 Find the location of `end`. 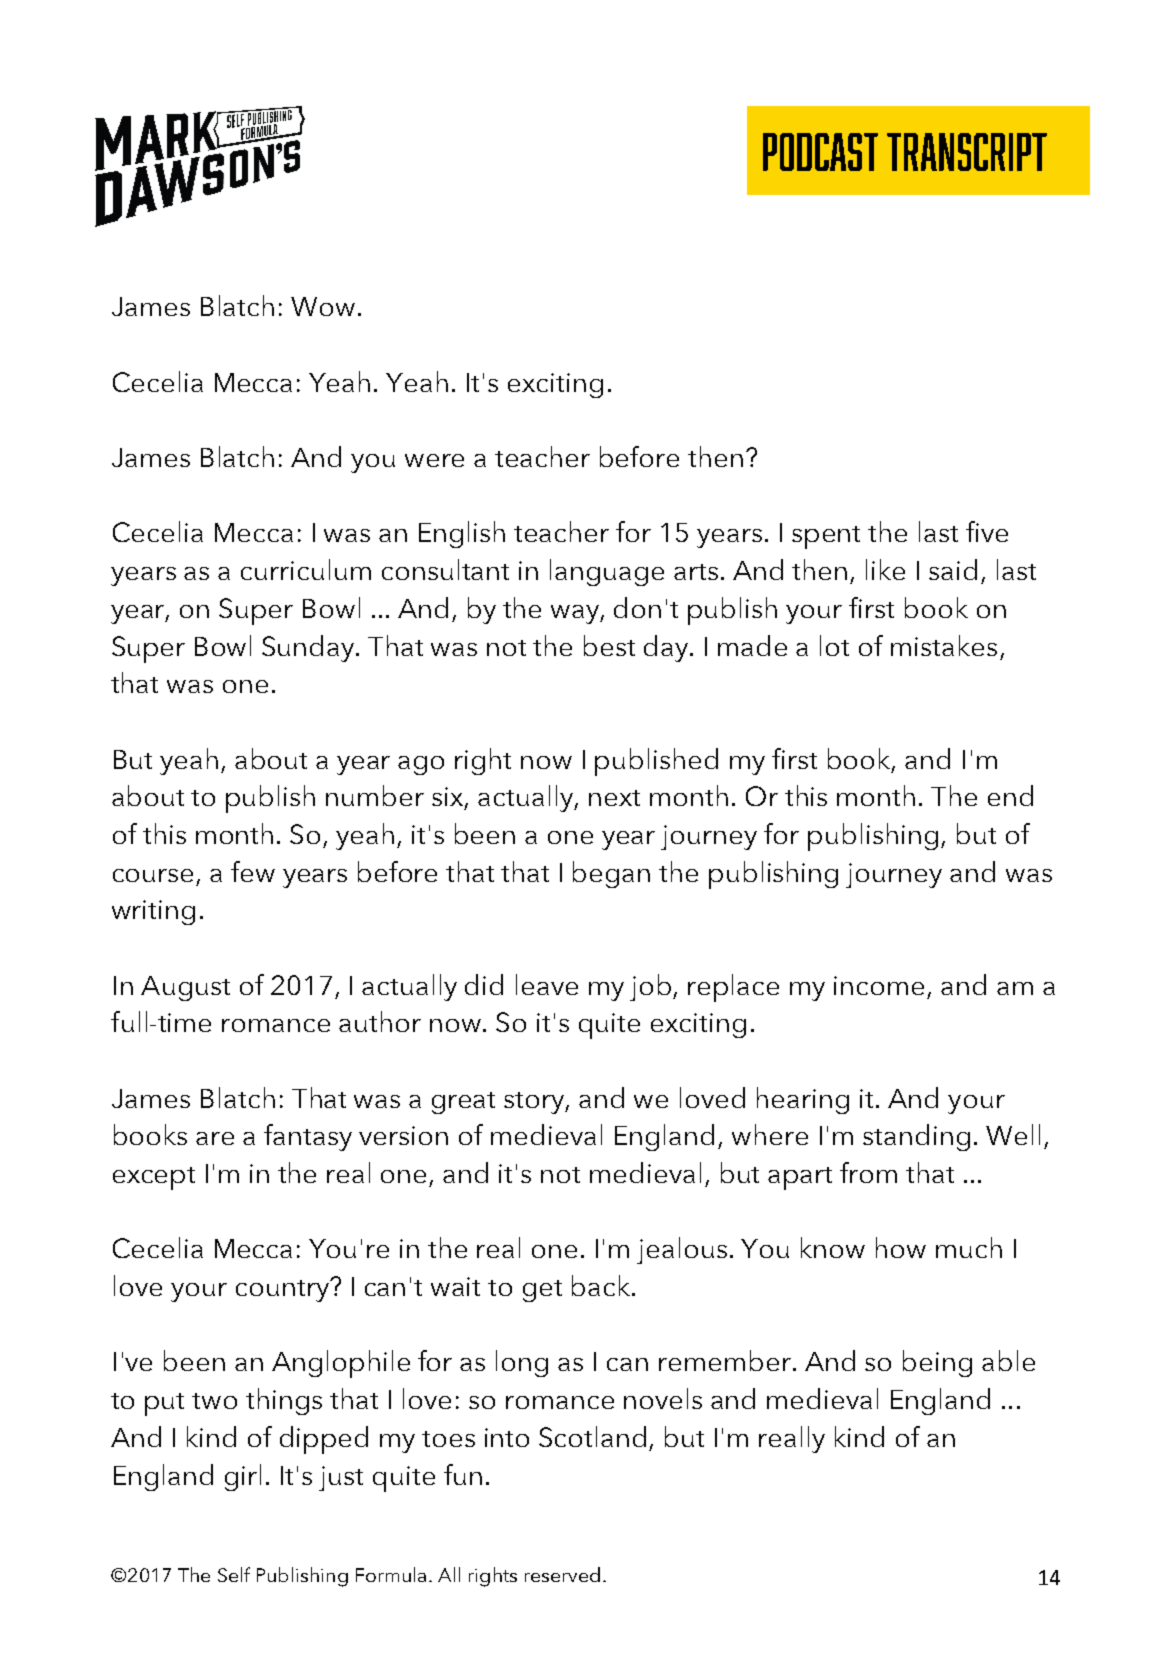

end is located at coordinates (1010, 795).
